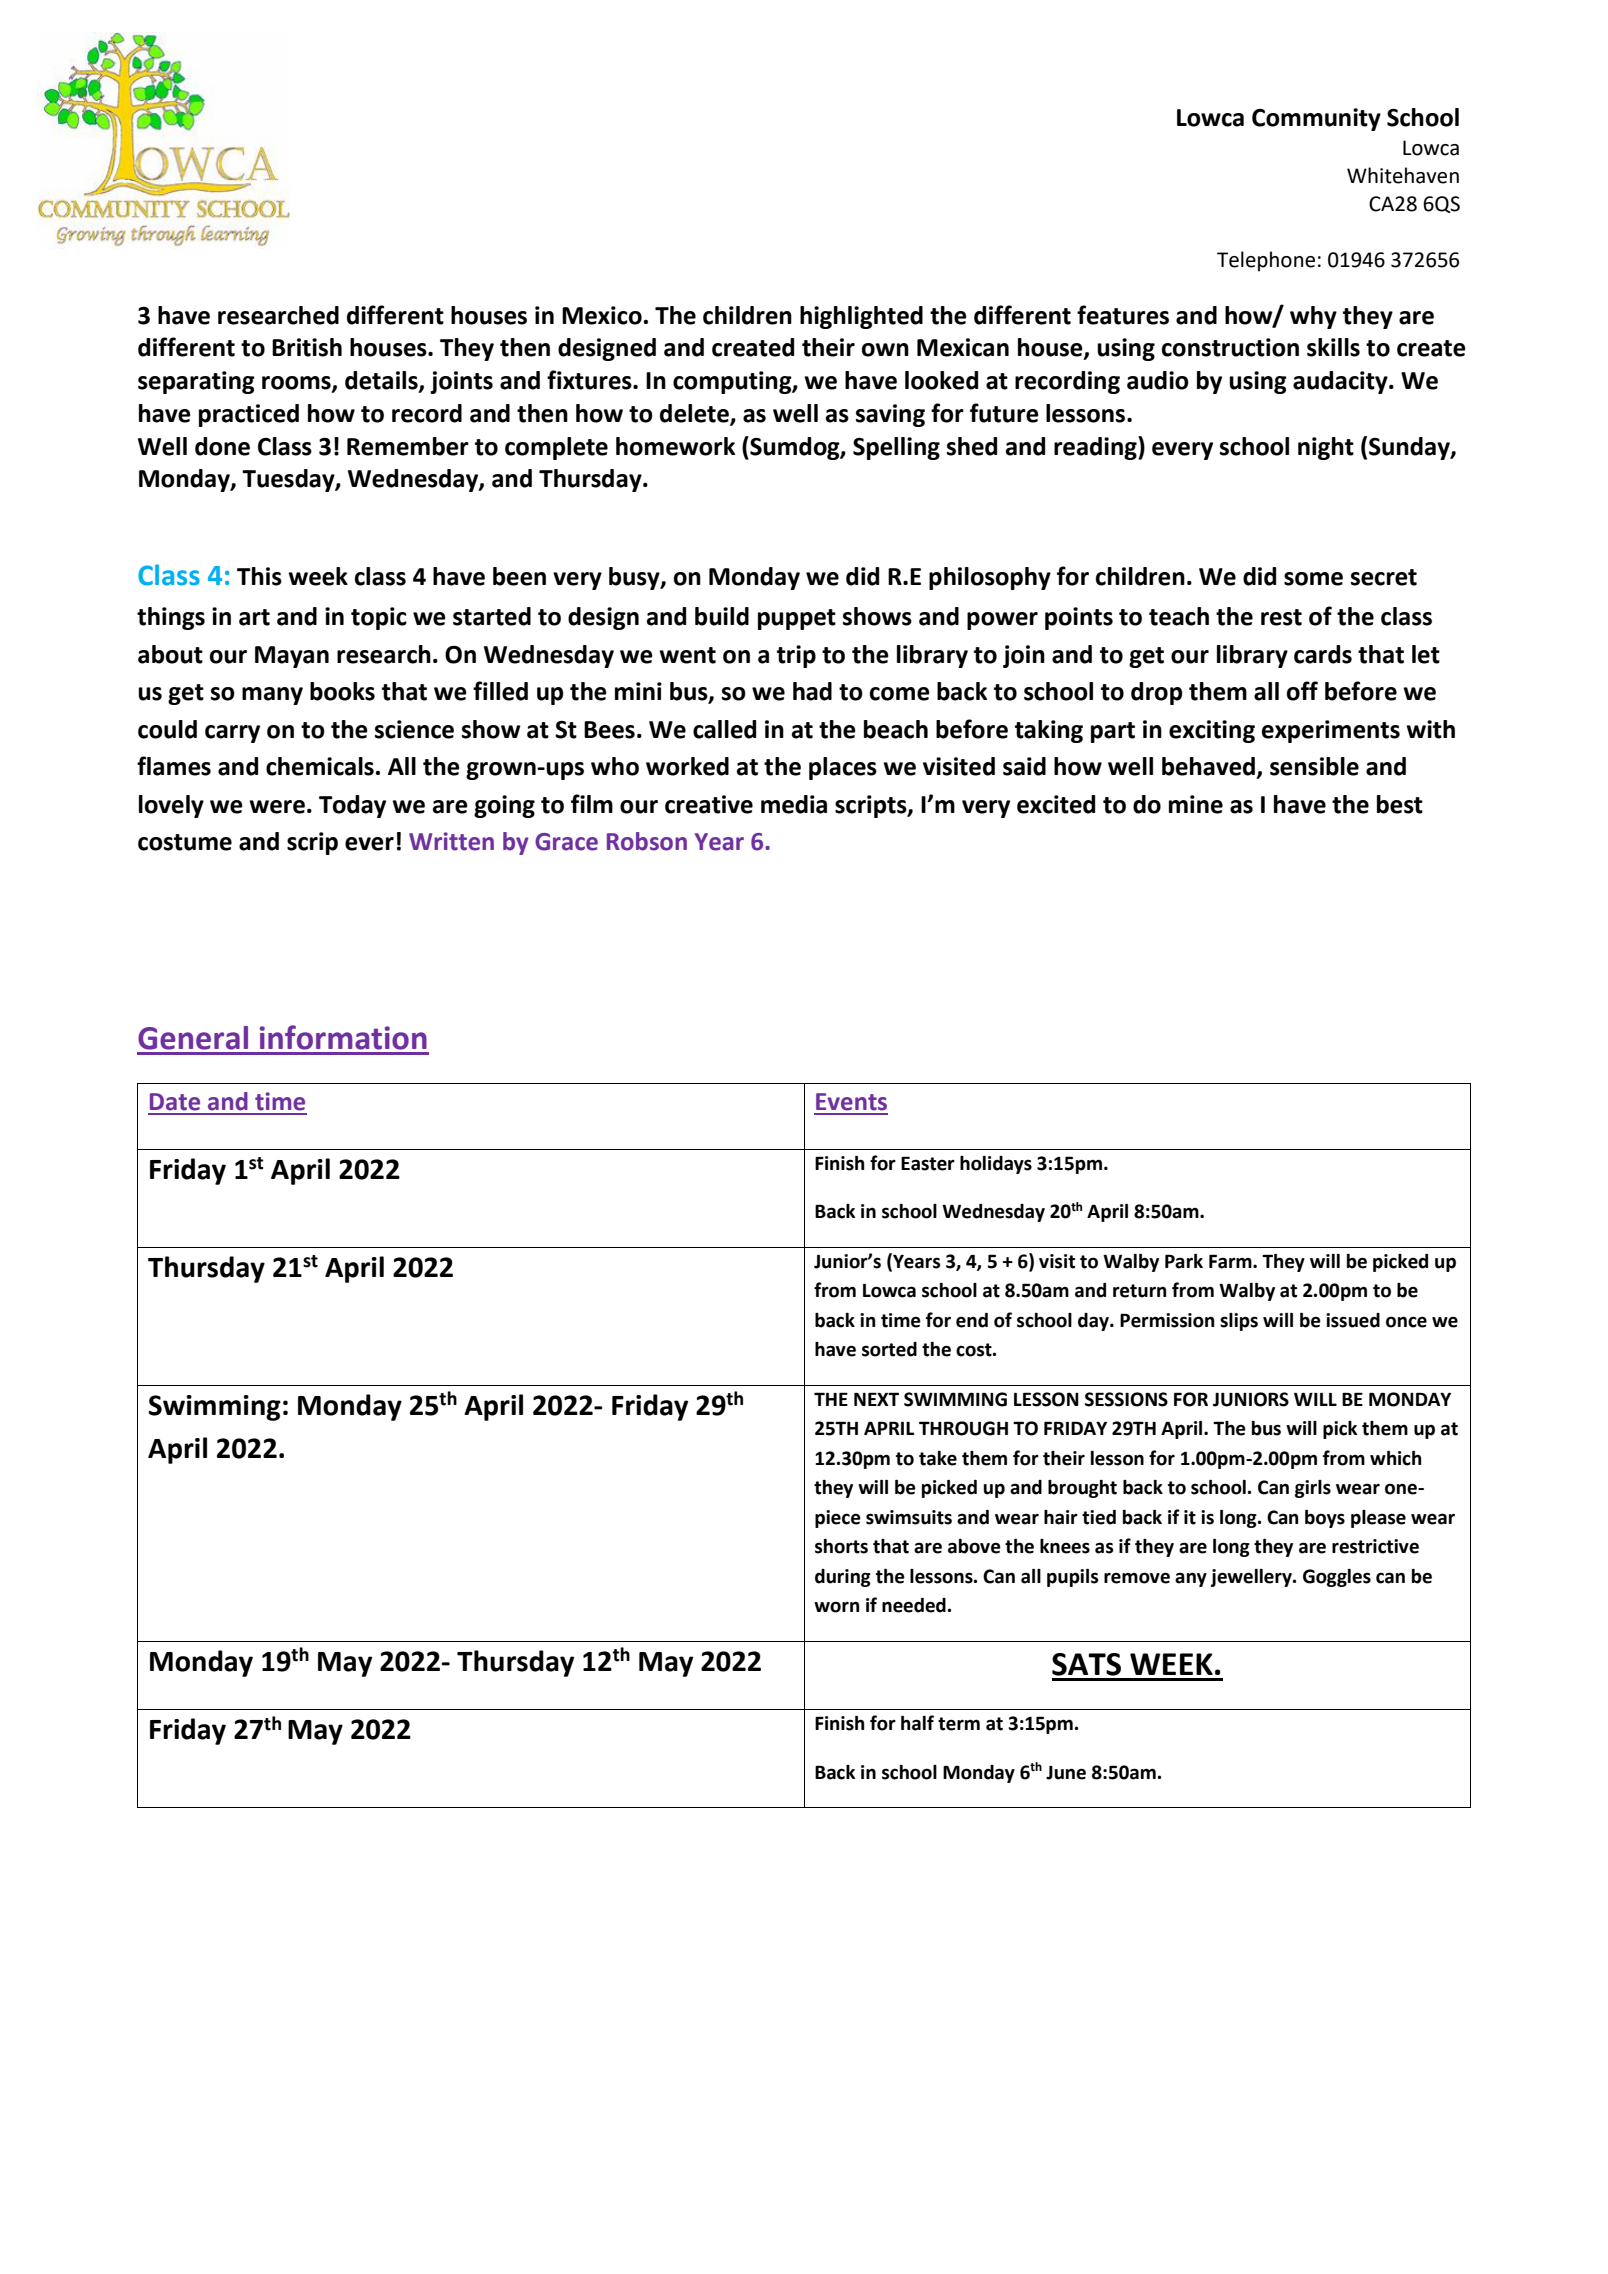 The image size is (1608, 2274). Describe the element at coordinates (307, 347) in the image. I see `British` at that location.
